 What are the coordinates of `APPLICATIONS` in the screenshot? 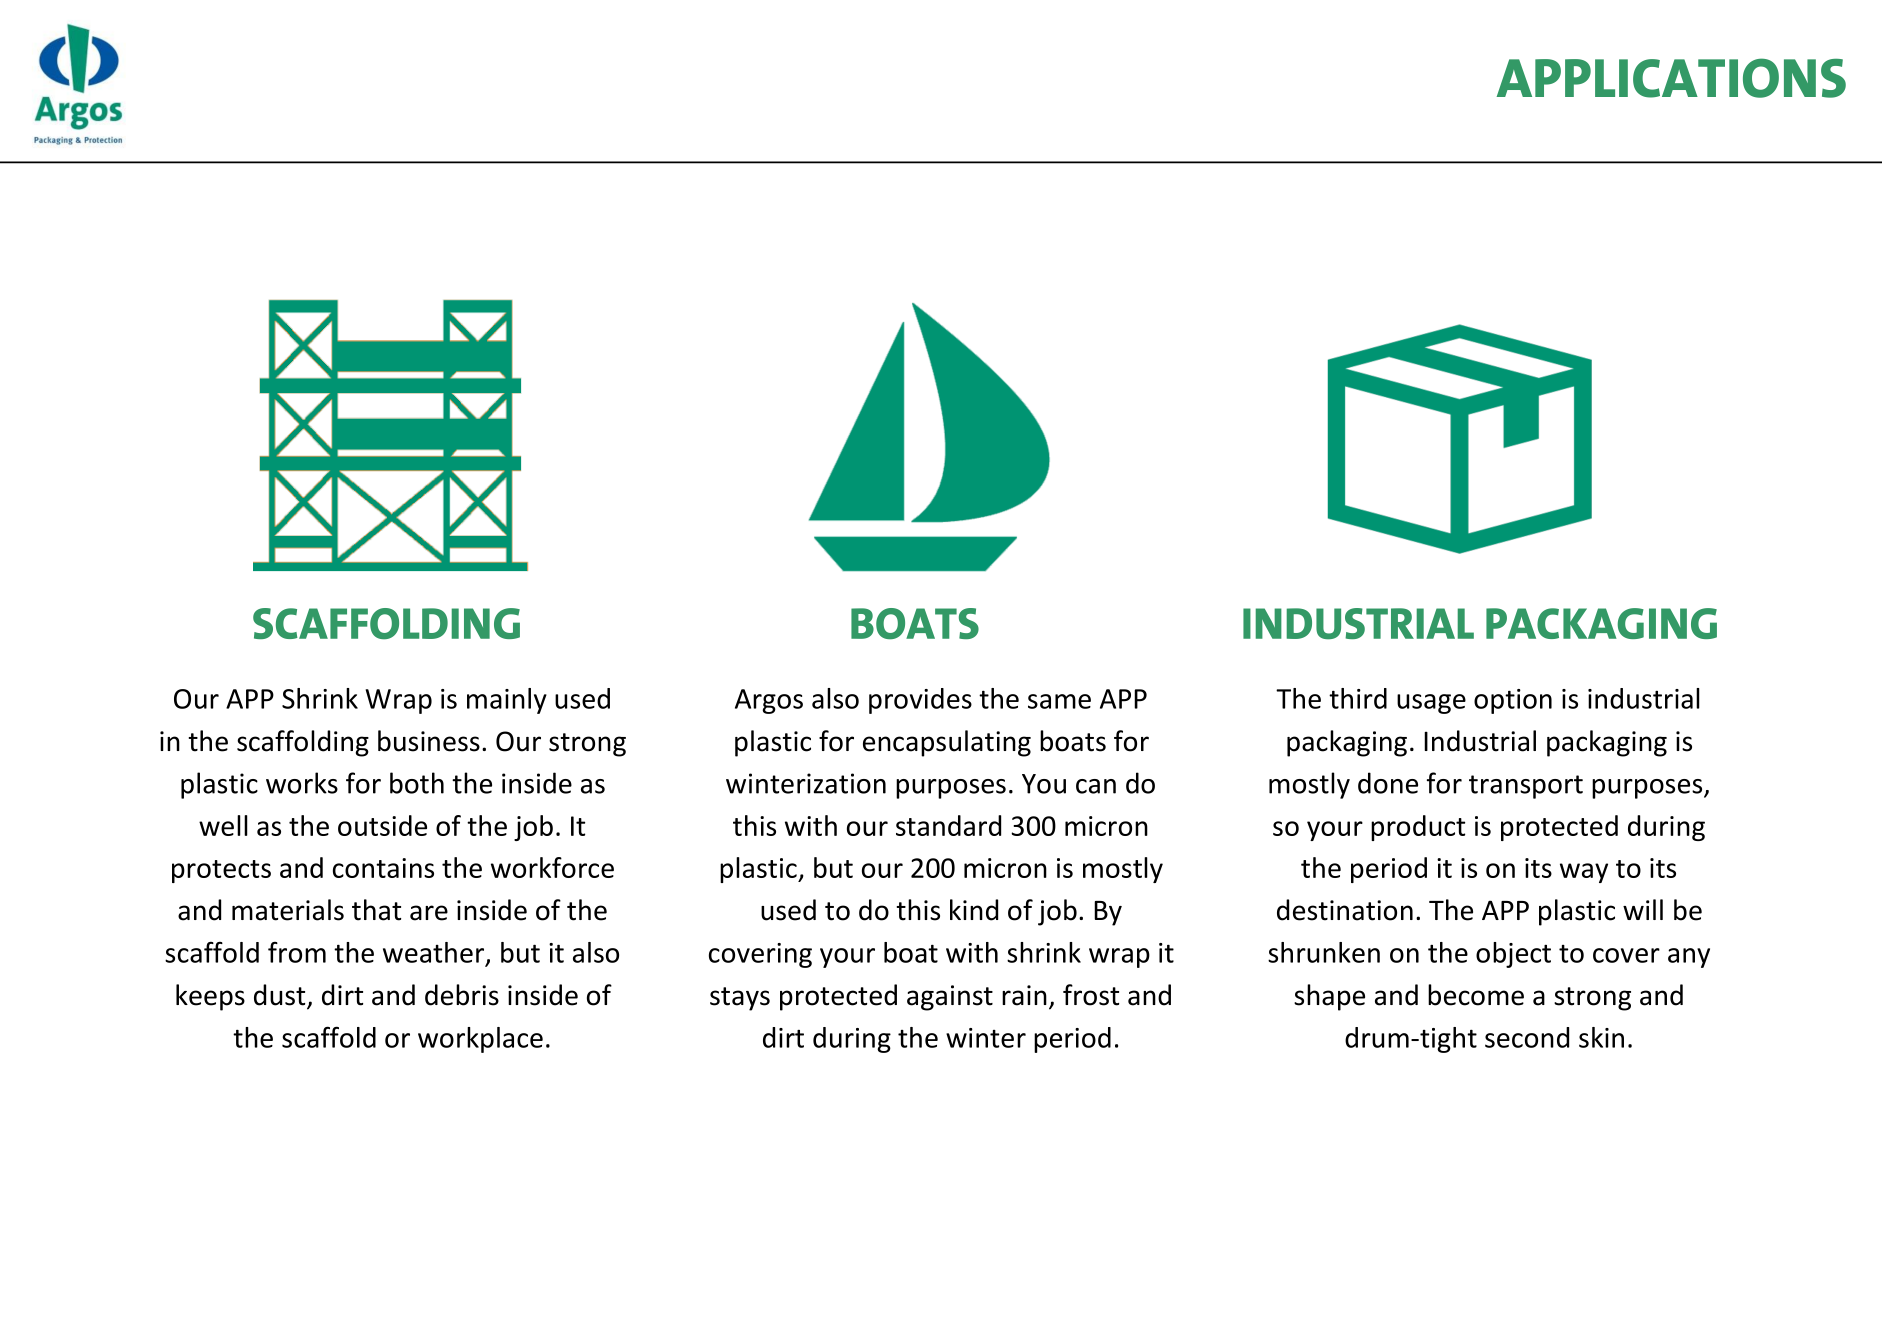 It's located at (1671, 78).
